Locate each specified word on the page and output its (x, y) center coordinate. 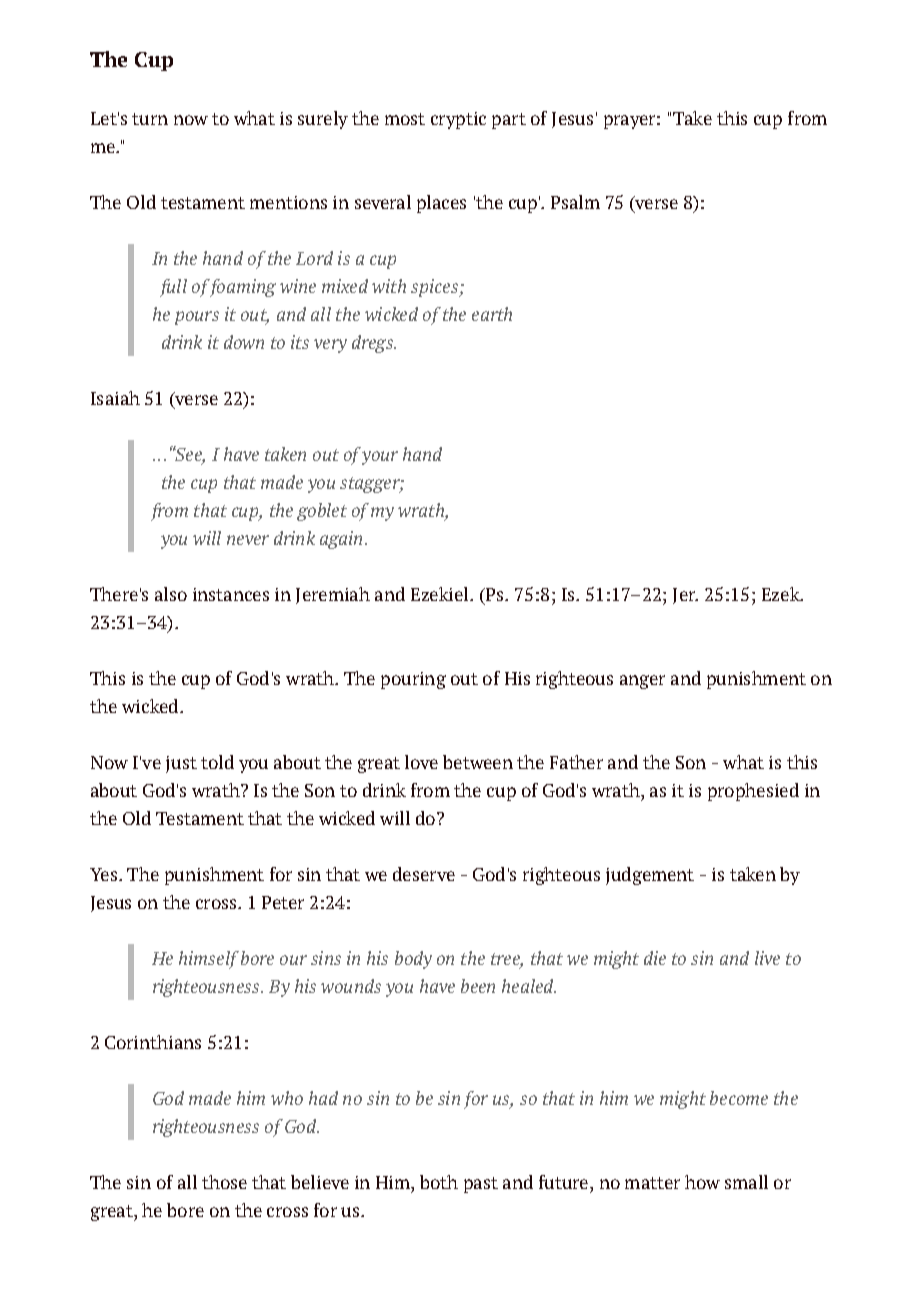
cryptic (458, 120)
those (224, 1182)
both (439, 1182)
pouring (413, 680)
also (171, 594)
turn (150, 119)
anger (642, 682)
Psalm (575, 202)
